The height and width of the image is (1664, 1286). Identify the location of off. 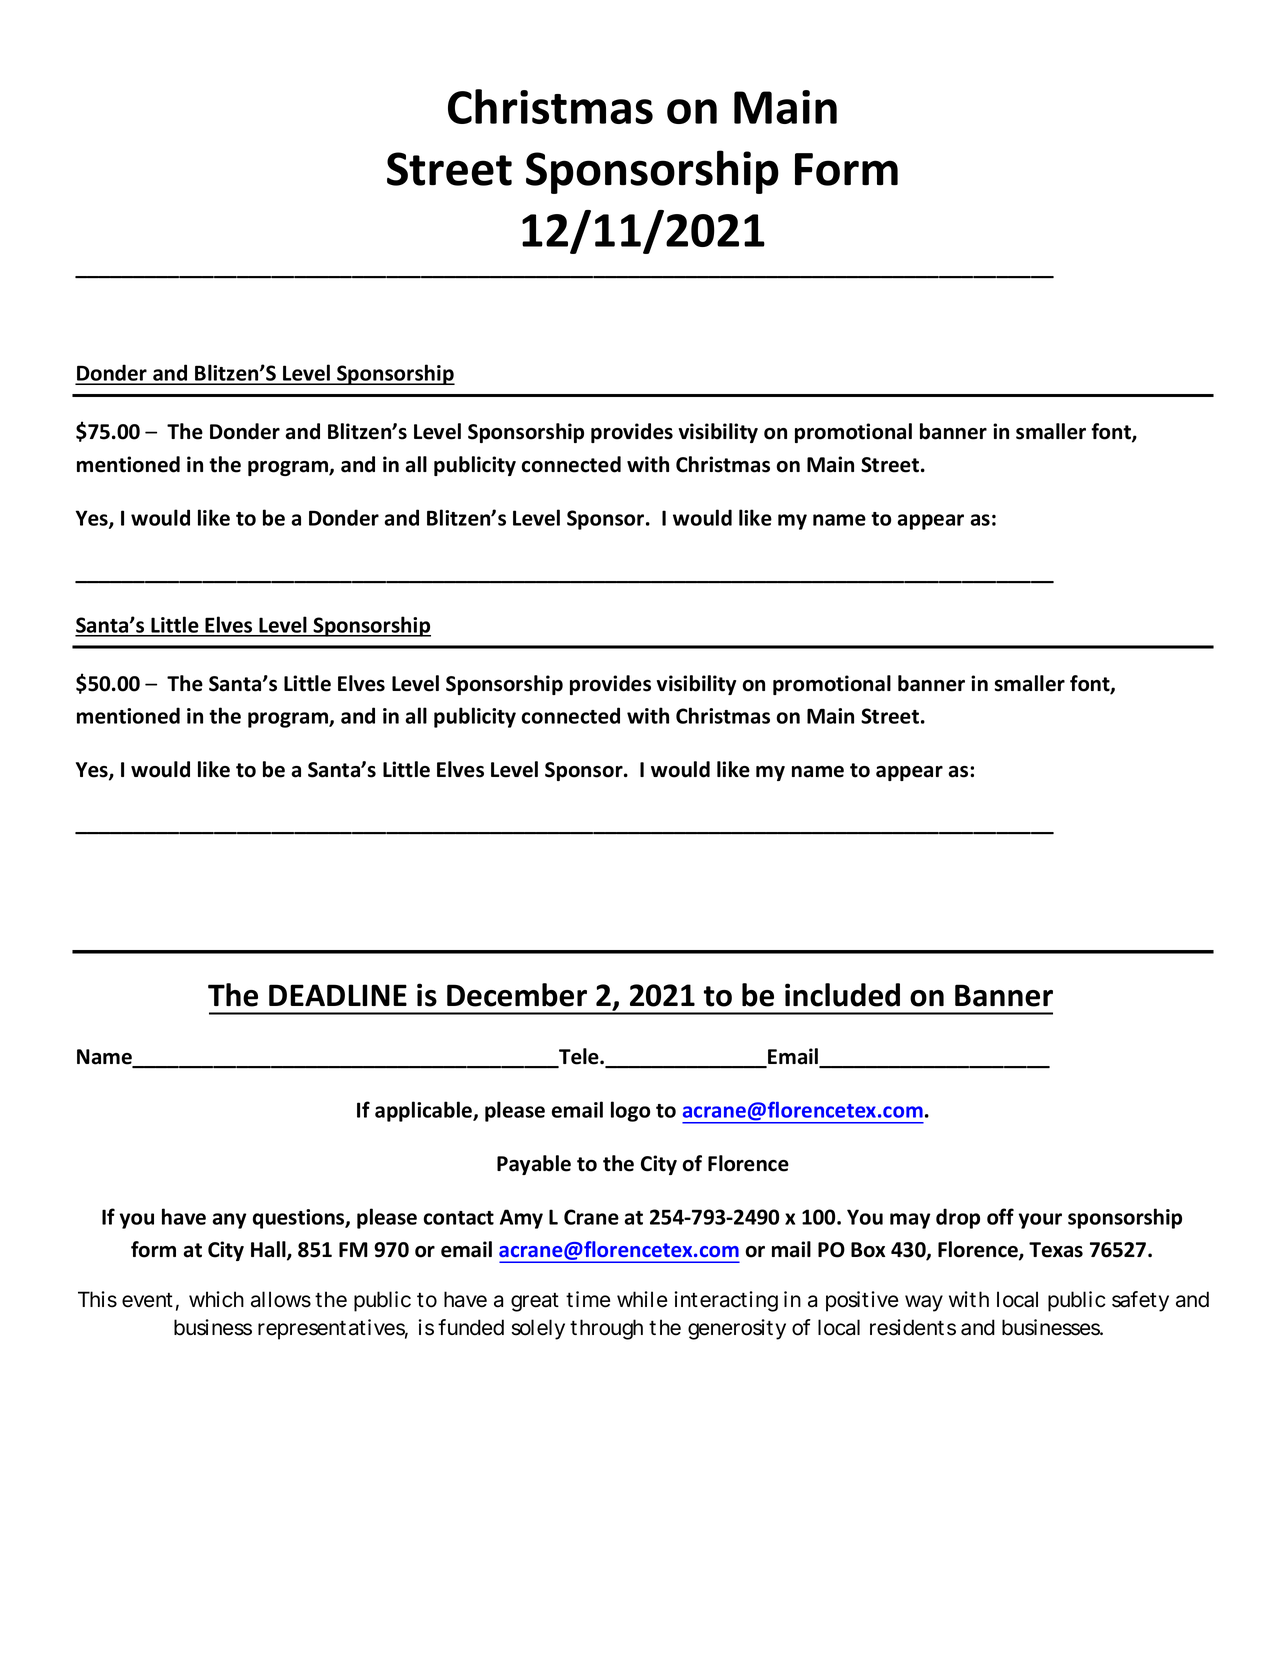
(1000, 1216).
